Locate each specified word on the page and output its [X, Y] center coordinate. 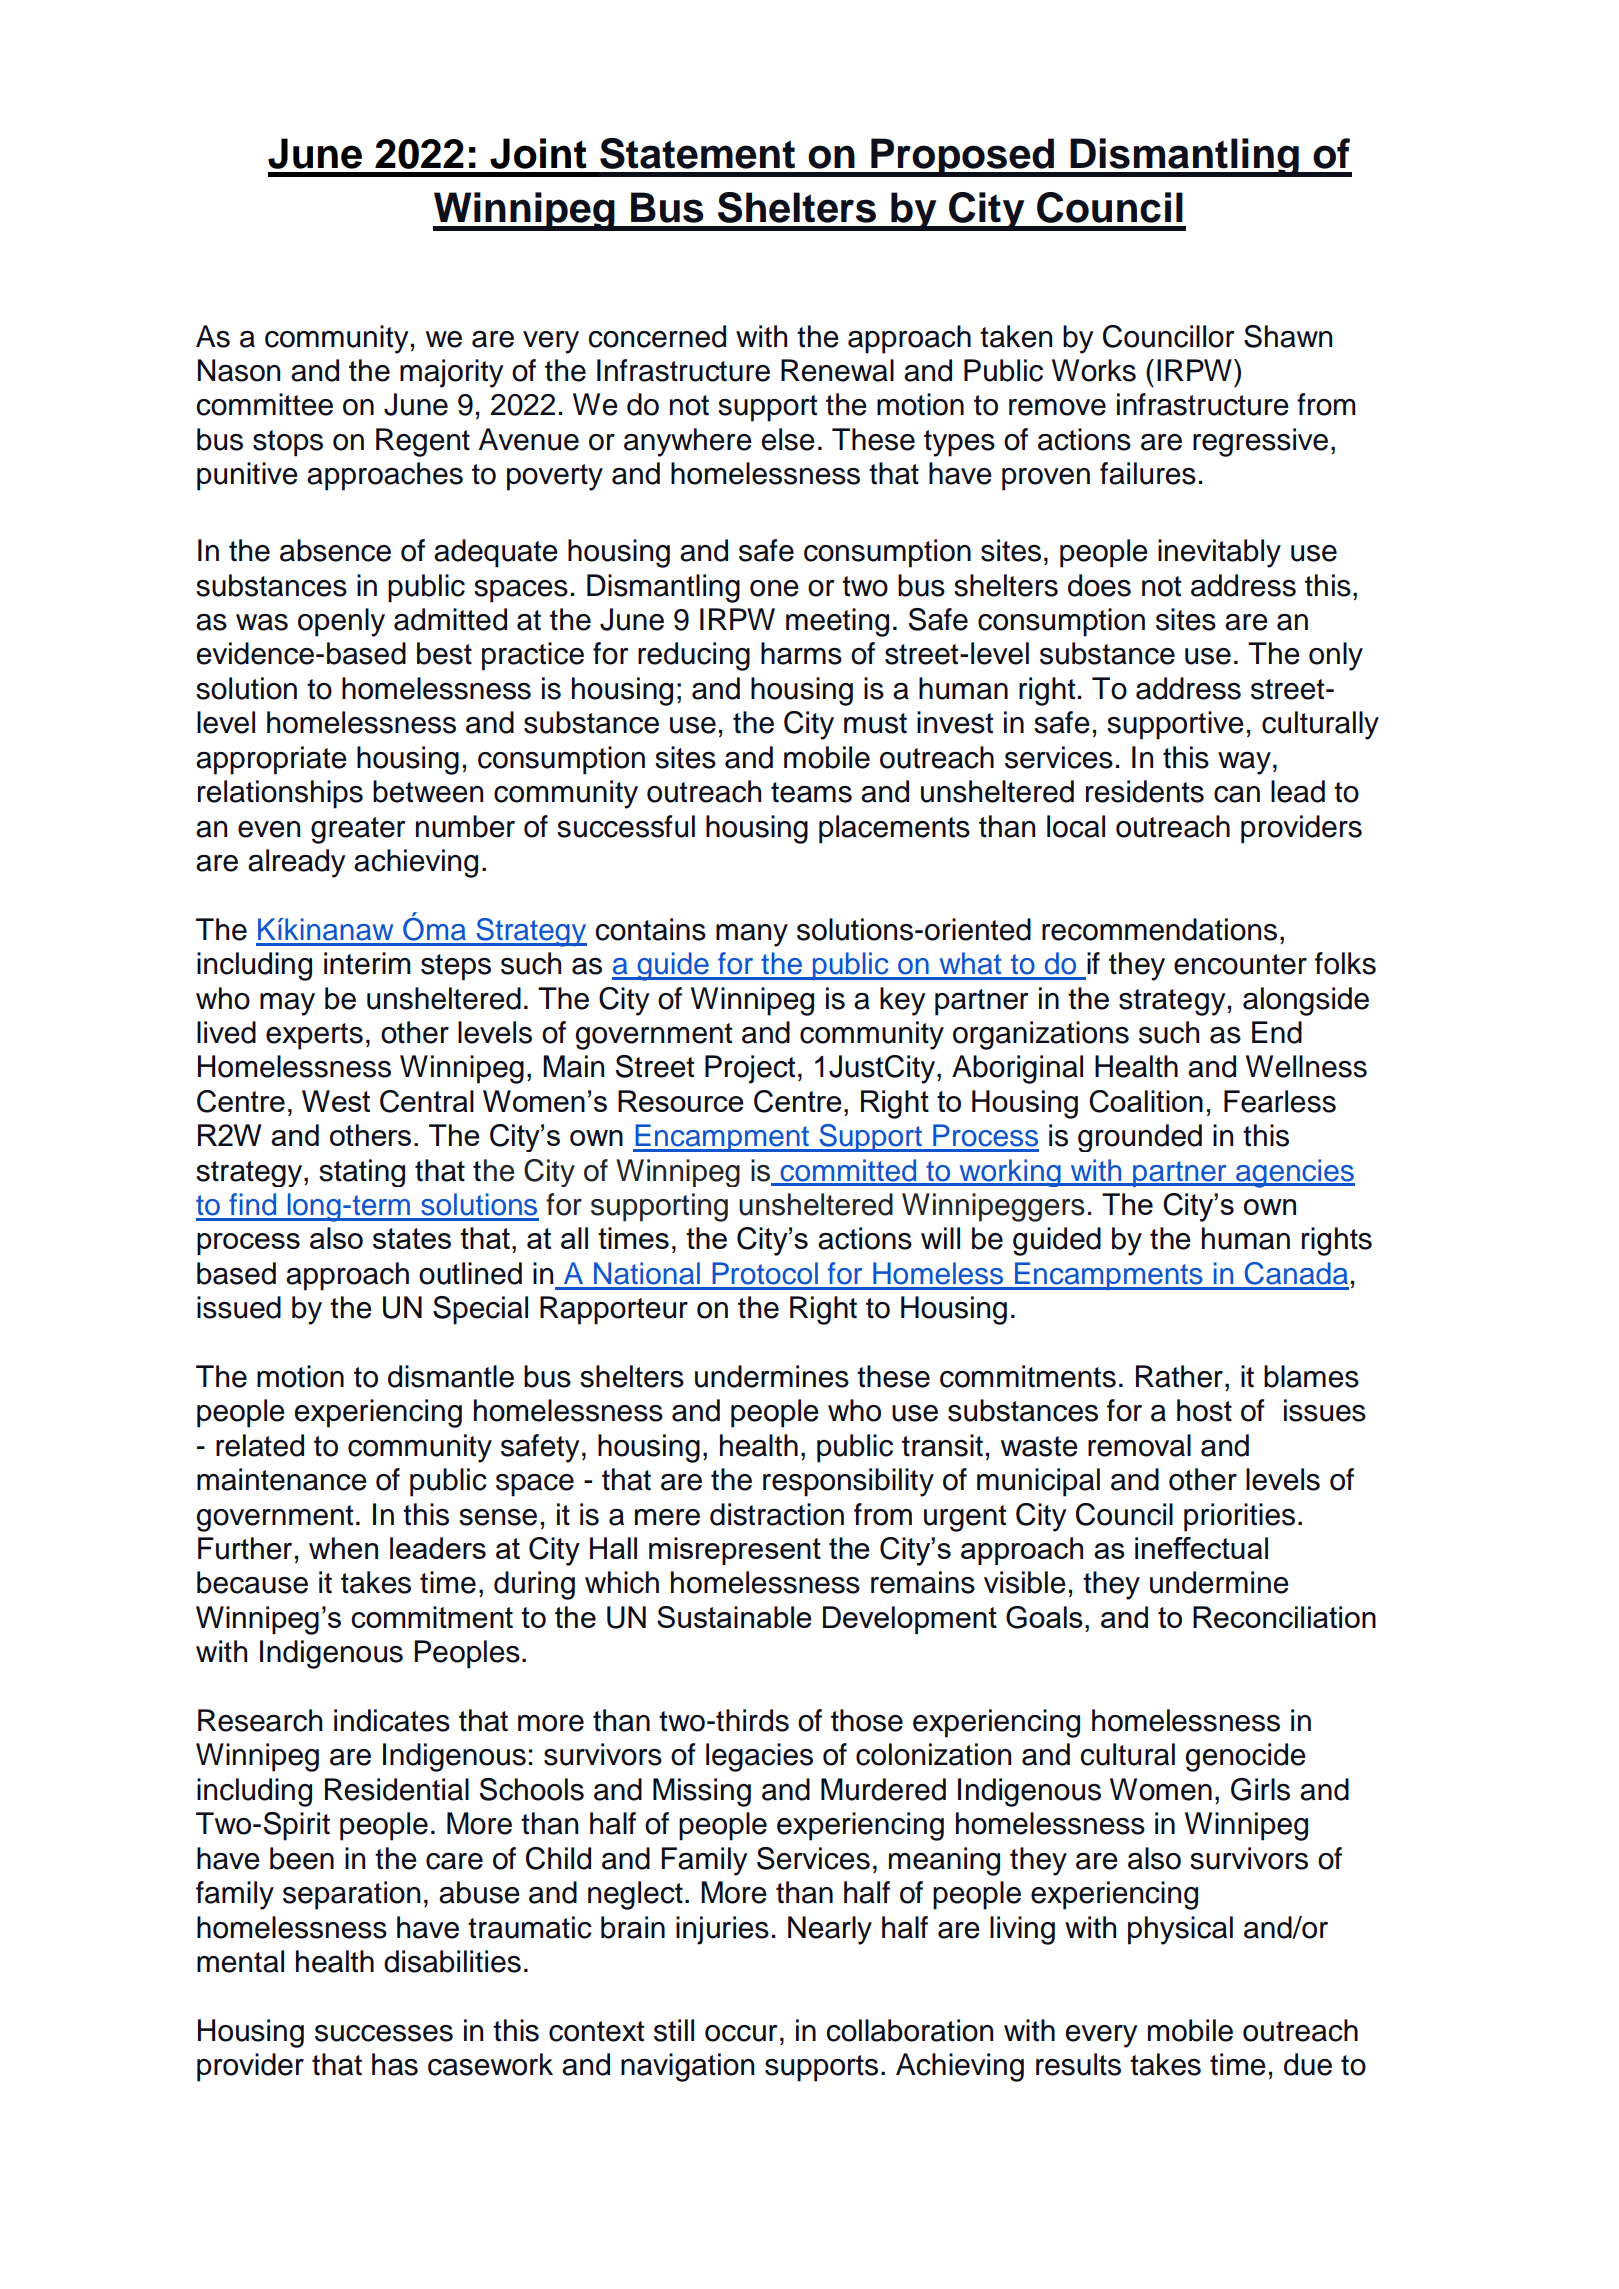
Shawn [1288, 336]
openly [341, 622]
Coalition [1146, 1101]
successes [384, 2033]
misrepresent [735, 1551]
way [1244, 763]
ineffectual [1201, 1548]
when [343, 1548]
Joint [538, 153]
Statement [697, 153]
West [336, 1101]
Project [750, 1069]
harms [801, 653]
